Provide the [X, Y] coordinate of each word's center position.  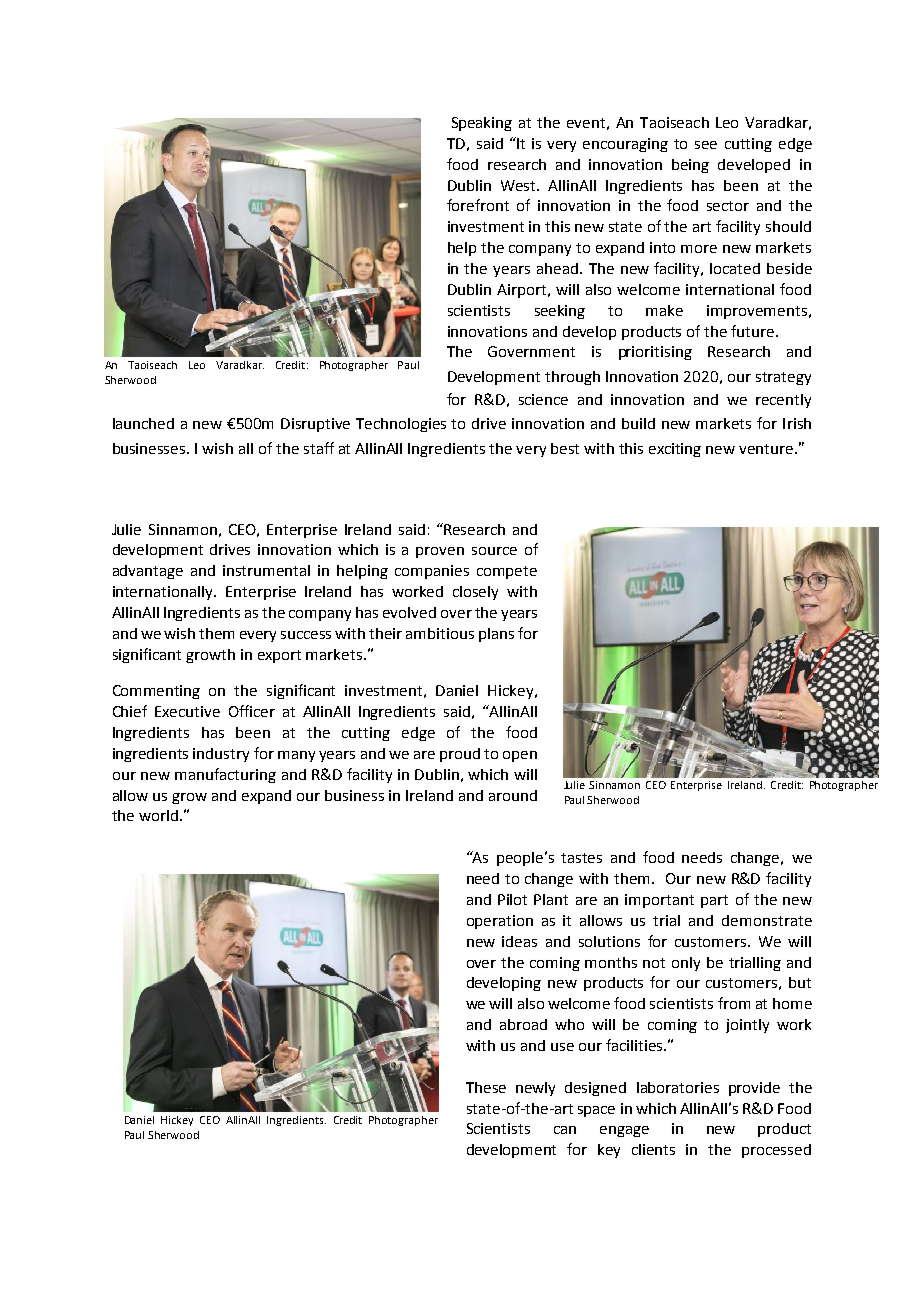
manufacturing [225, 775]
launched [143, 423]
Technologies [401, 425]
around [513, 795]
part [714, 901]
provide [754, 1089]
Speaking [482, 124]
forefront [478, 205]
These [486, 1087]
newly [535, 1089]
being [690, 166]
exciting [675, 450]
